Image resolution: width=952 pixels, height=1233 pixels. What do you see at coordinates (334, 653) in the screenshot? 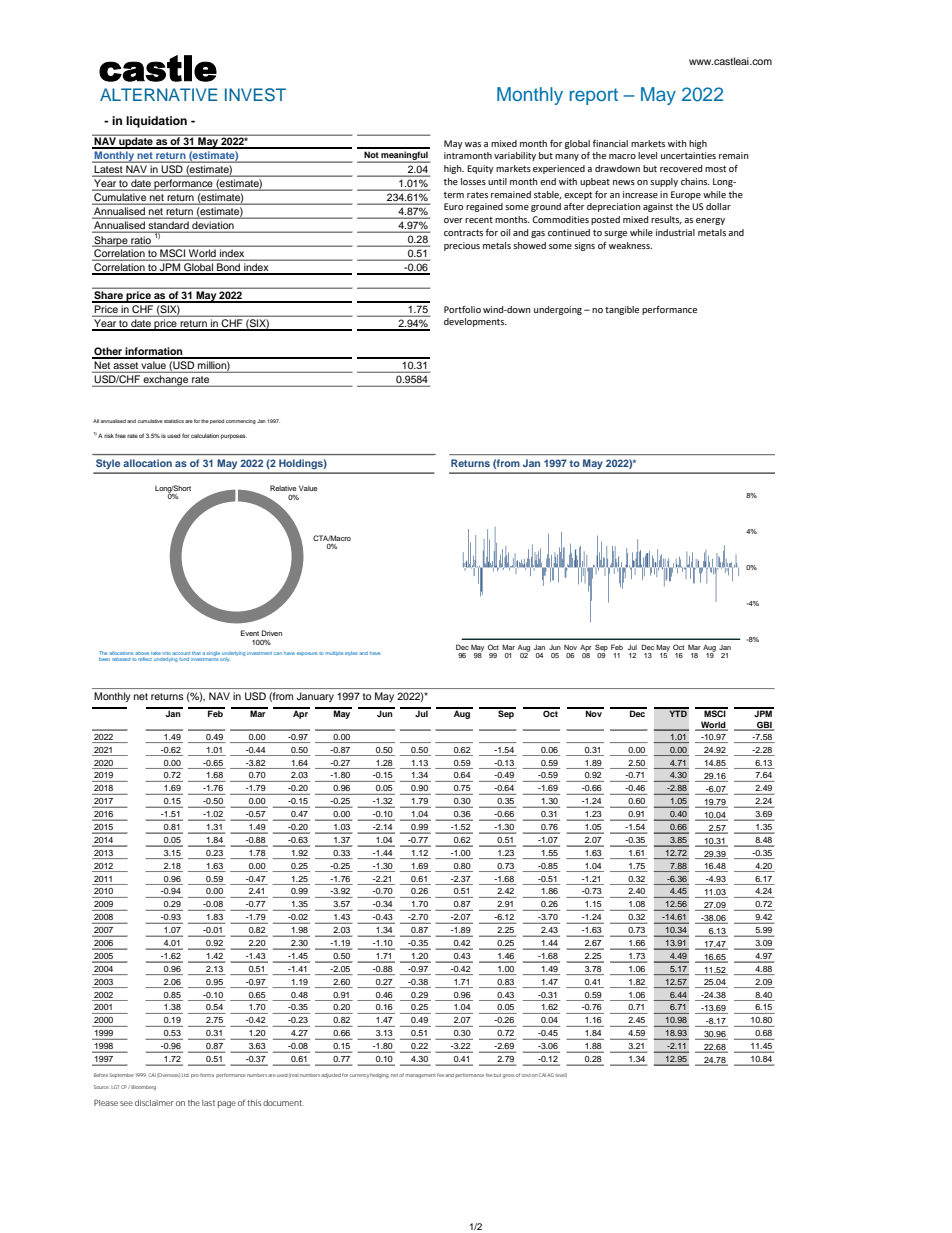
I see `multiple` at bounding box center [334, 653].
